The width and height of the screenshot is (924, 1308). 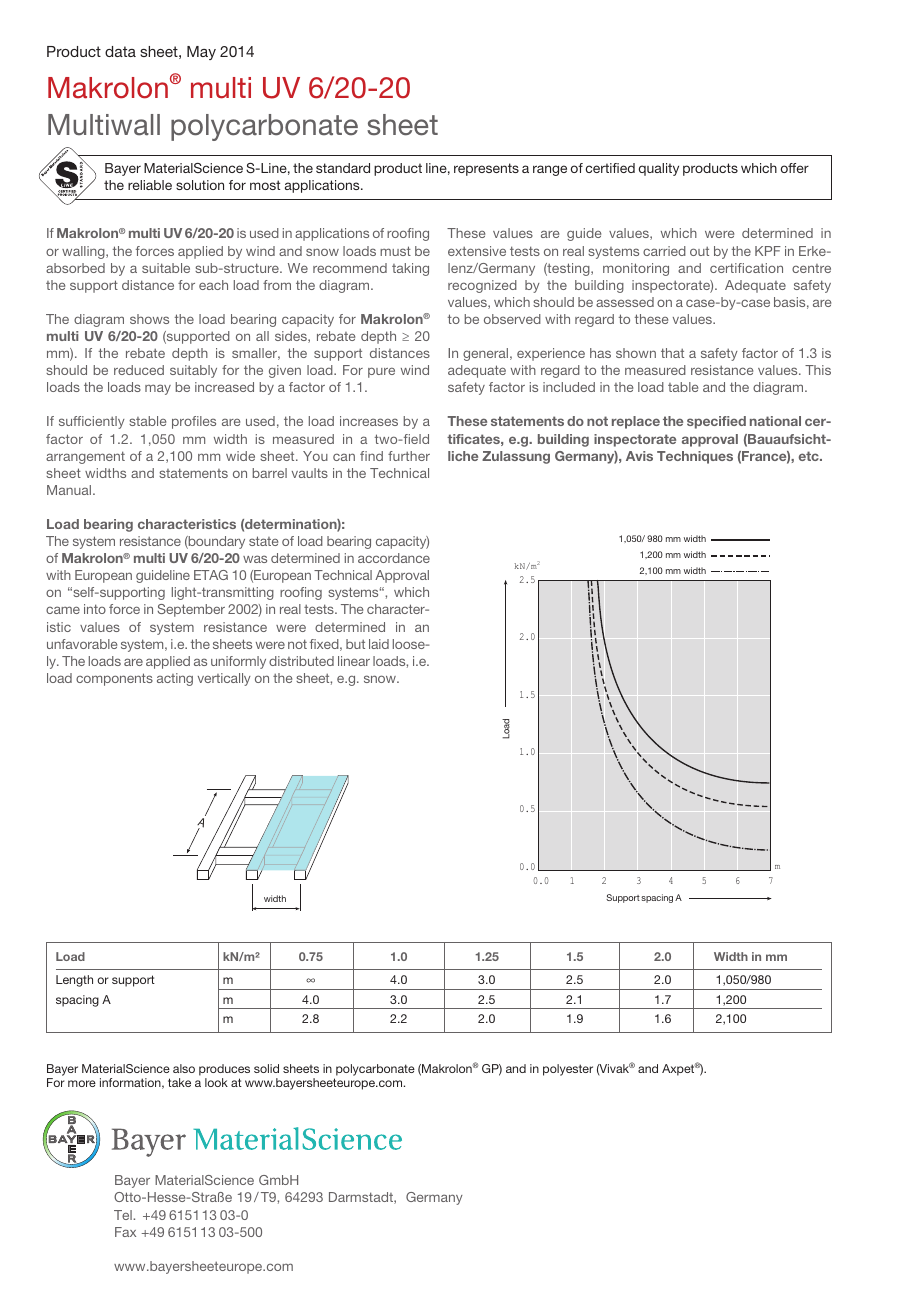 What do you see at coordinates (74, 981) in the screenshot?
I see `Length` at bounding box center [74, 981].
